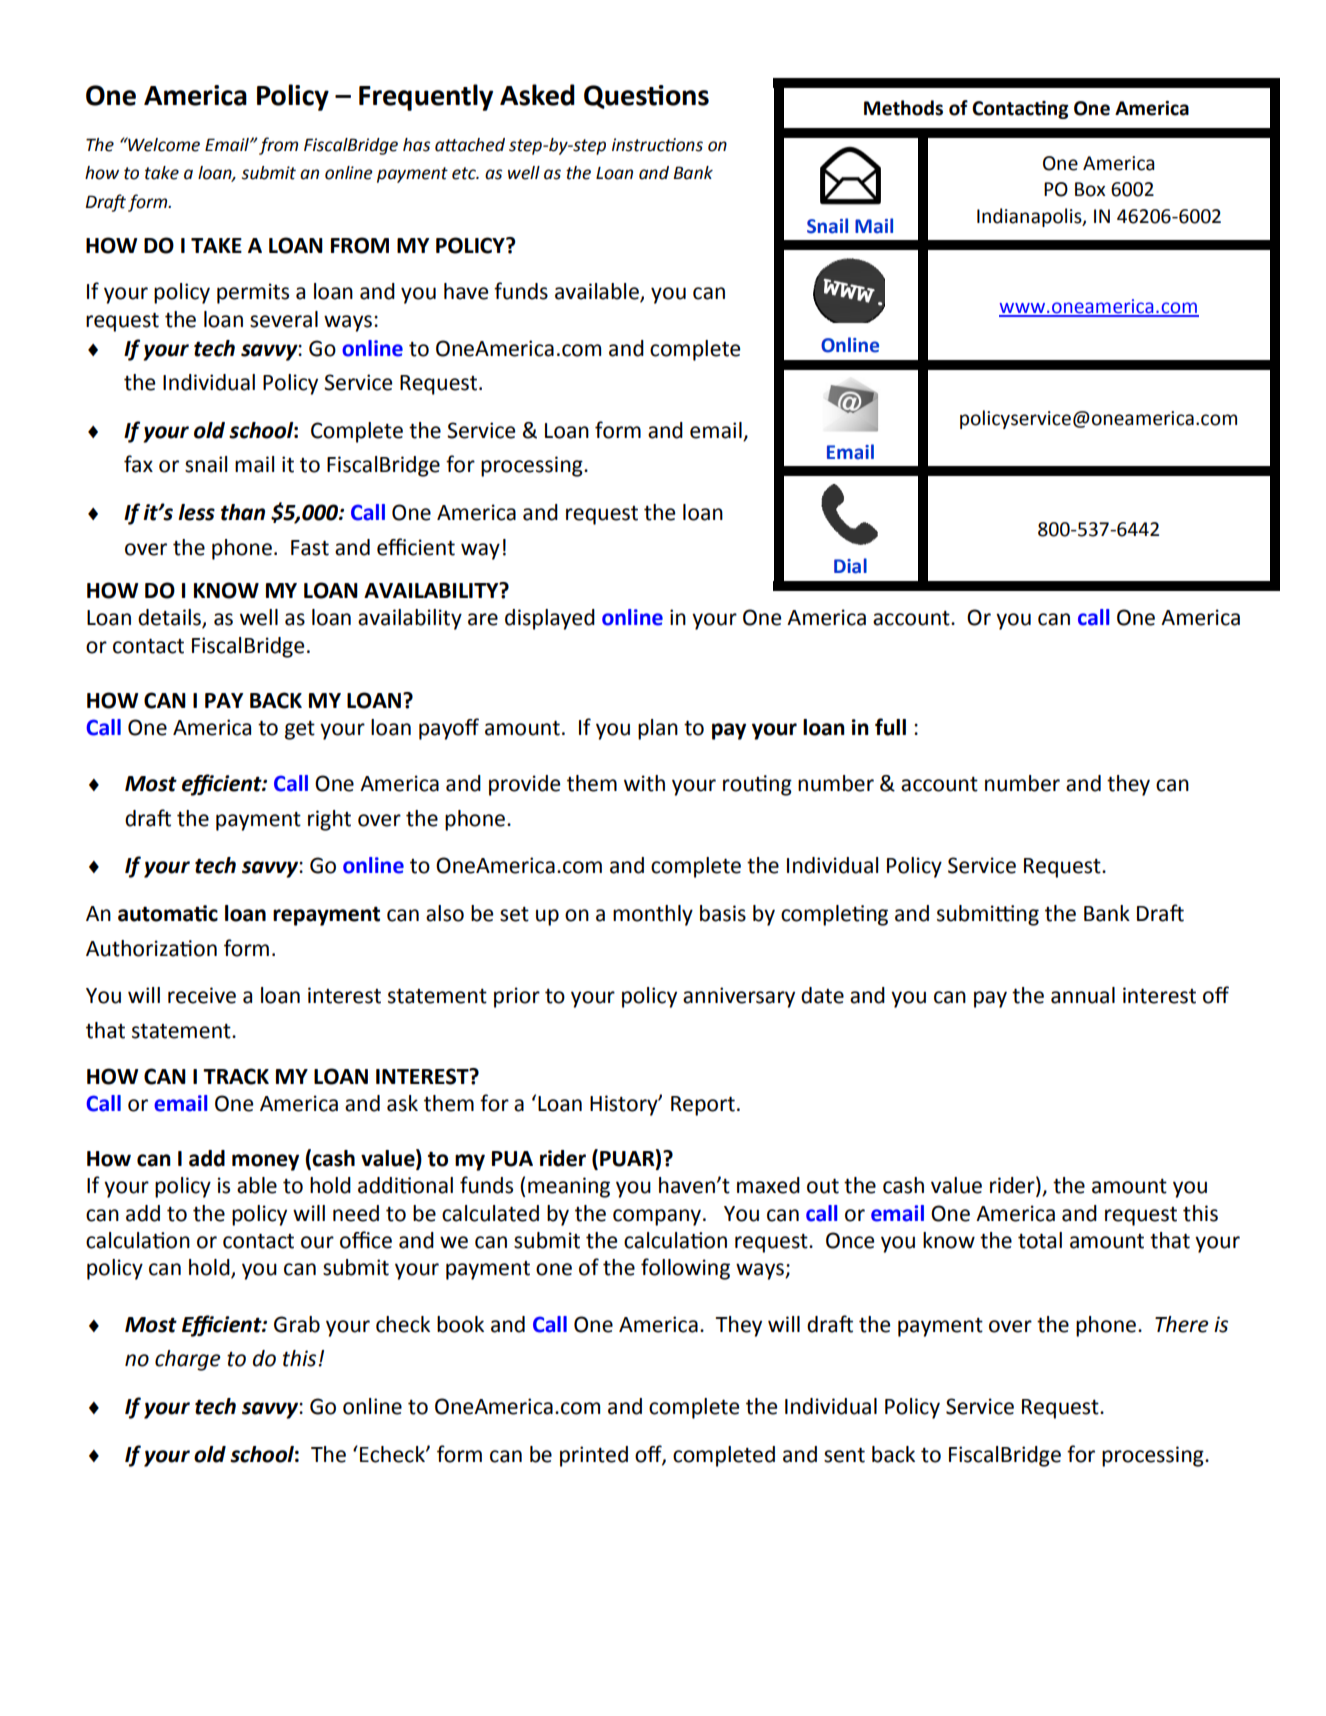 Image resolution: width=1326 pixels, height=1716 pixels. What do you see at coordinates (416, 145) in the screenshot?
I see `has` at bounding box center [416, 145].
